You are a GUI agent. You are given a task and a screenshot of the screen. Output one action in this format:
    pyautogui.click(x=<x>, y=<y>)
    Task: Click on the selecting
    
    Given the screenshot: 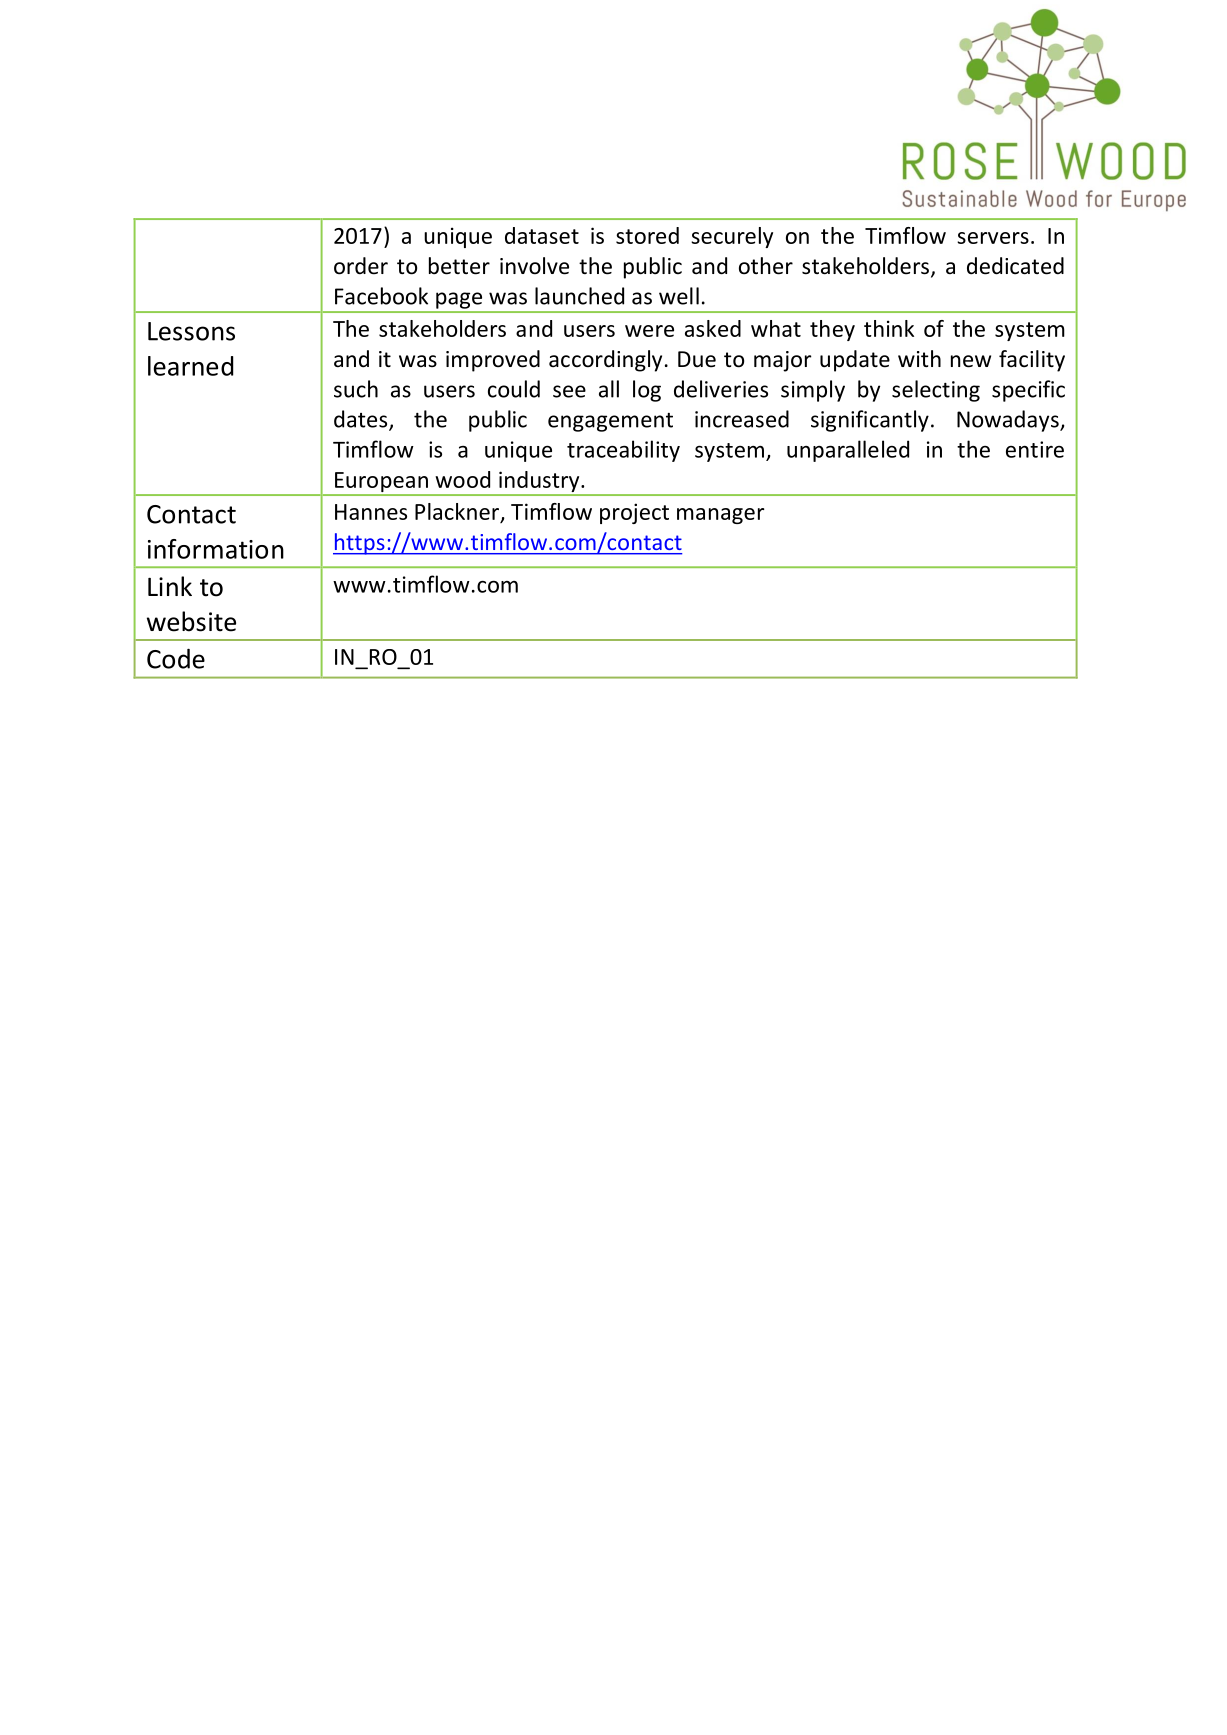 What is the action you would take?
    pyautogui.click(x=936, y=391)
